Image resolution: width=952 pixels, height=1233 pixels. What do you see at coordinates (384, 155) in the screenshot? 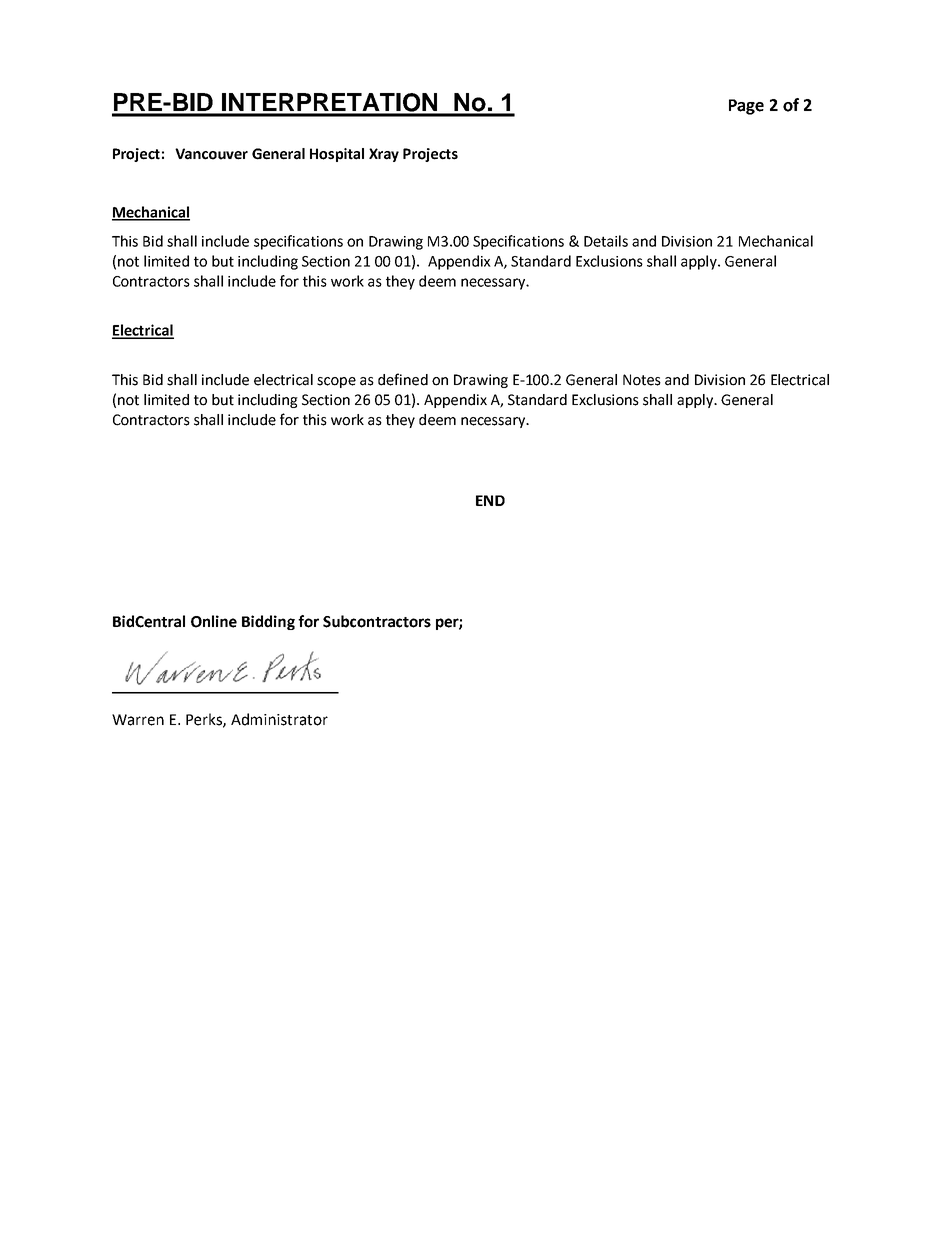
I see `Xray` at bounding box center [384, 155].
